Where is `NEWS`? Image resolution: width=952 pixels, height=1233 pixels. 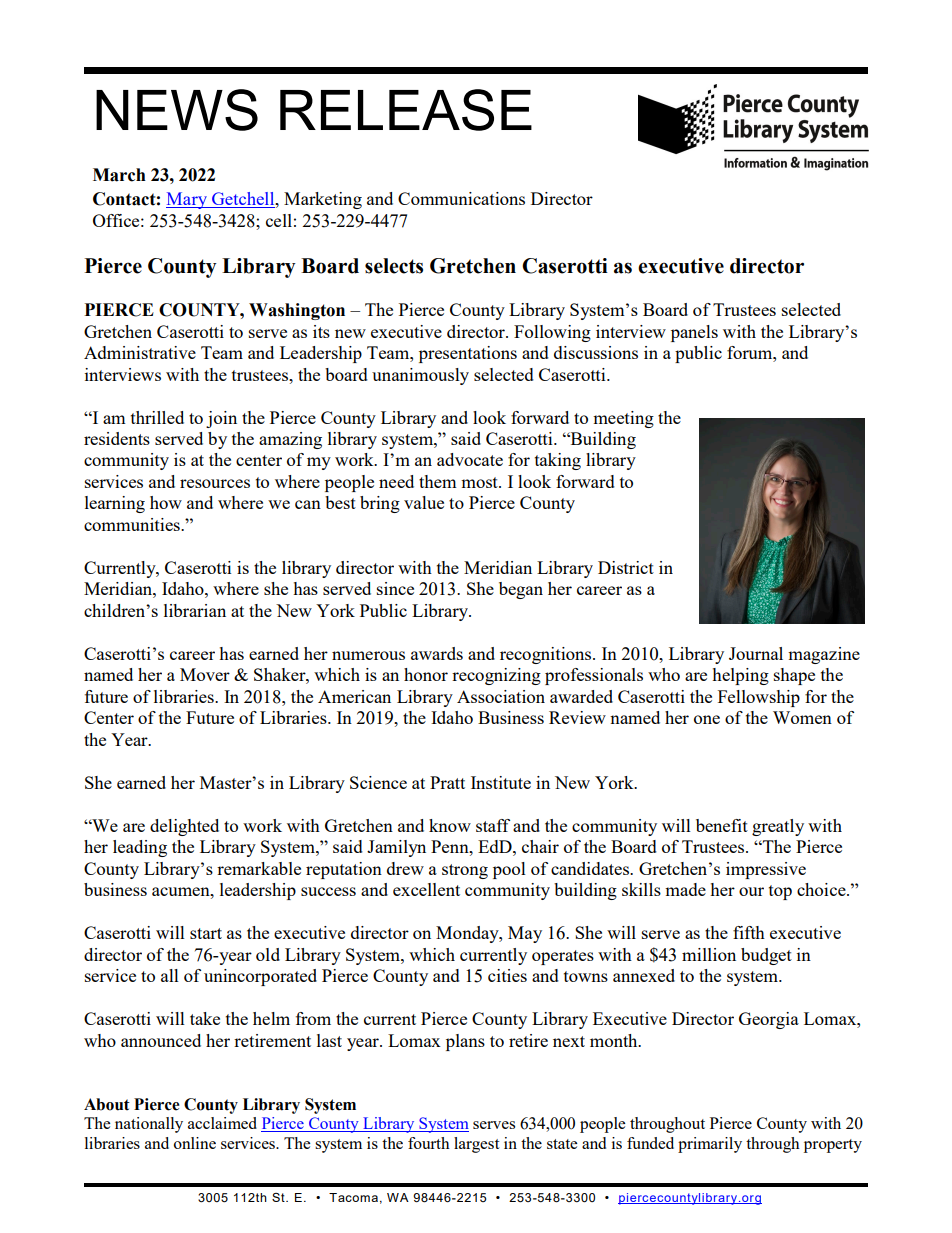
NEWS is located at coordinates (177, 110).
